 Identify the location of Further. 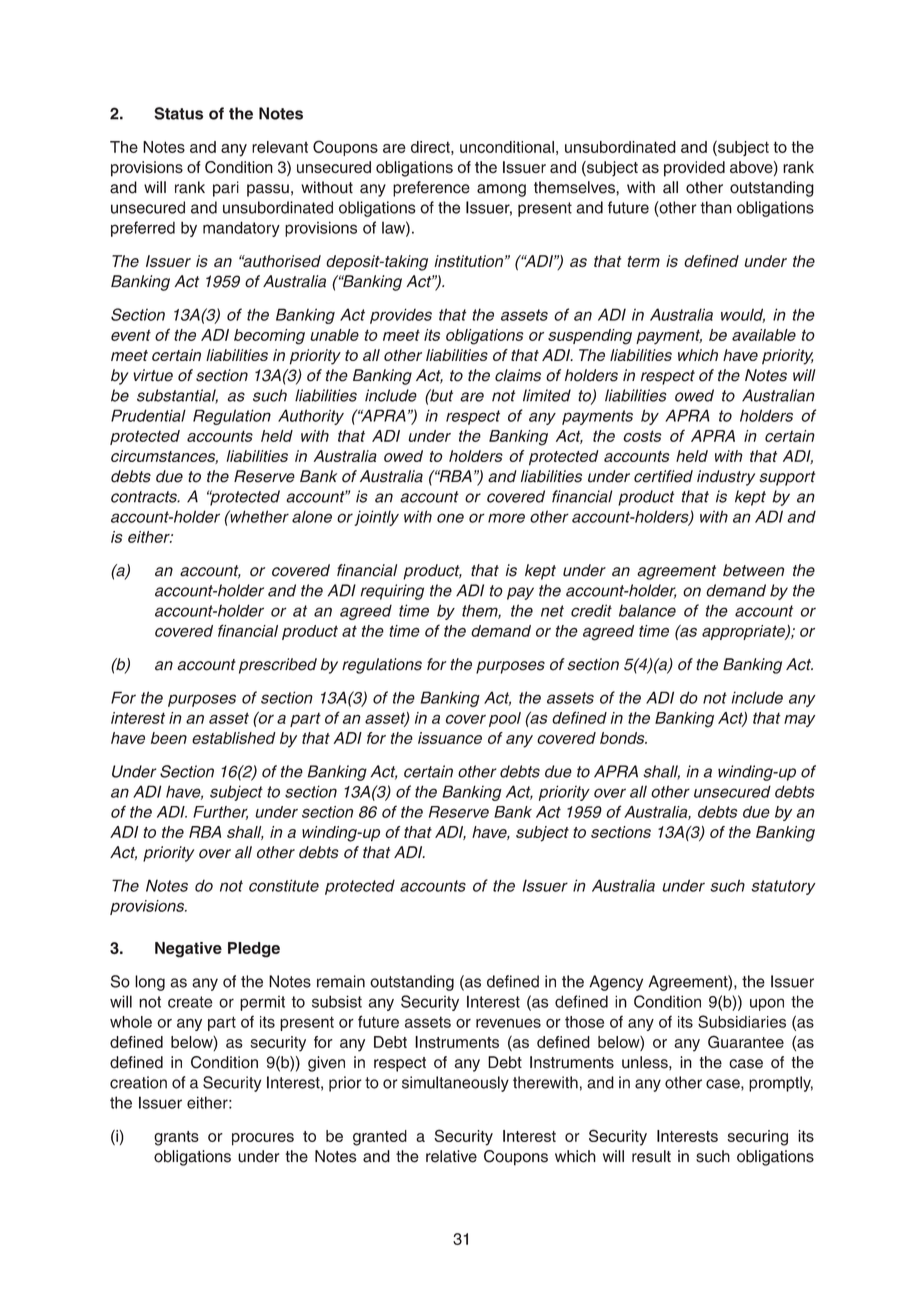
(220, 813).
